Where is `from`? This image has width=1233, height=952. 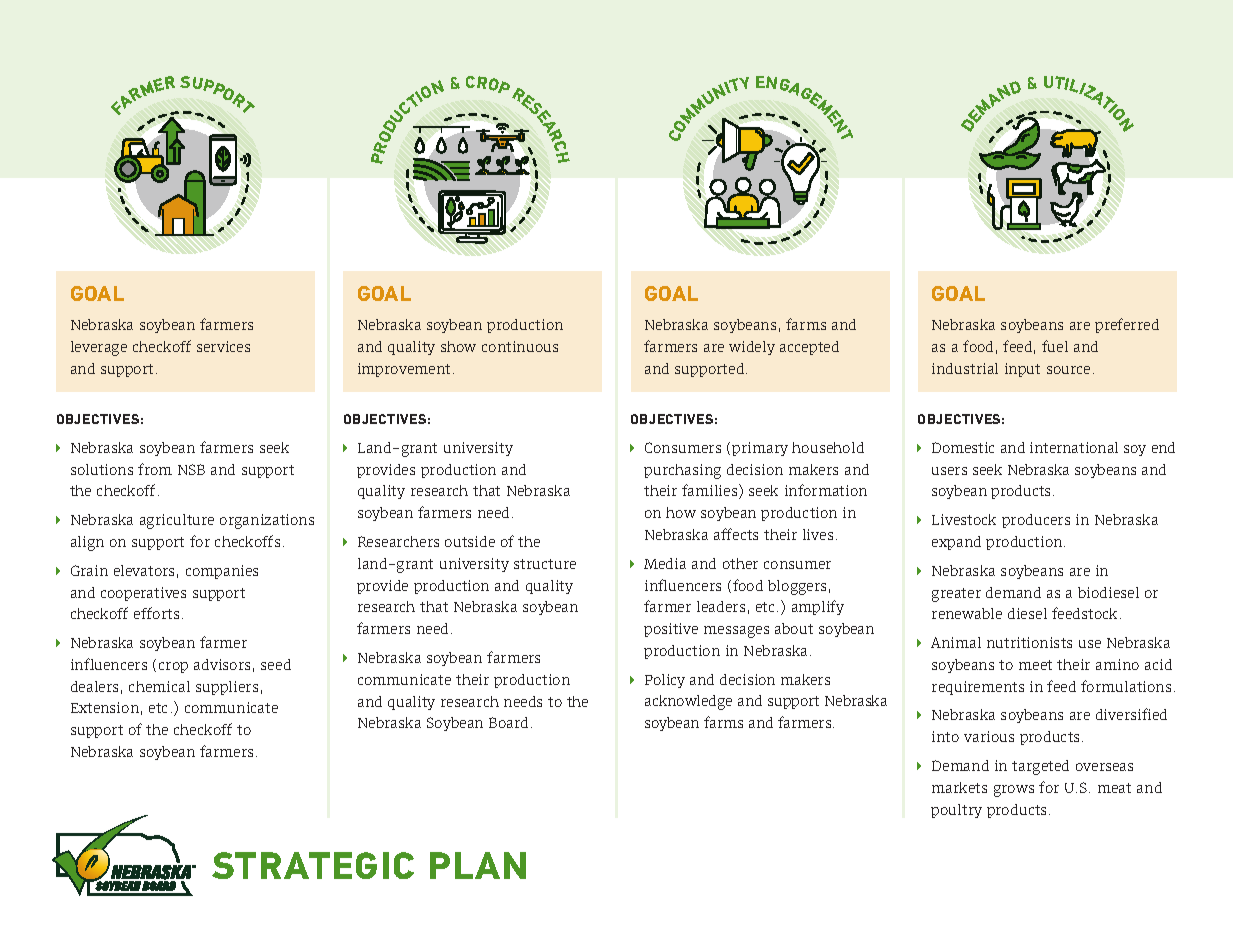 from is located at coordinates (155, 469).
